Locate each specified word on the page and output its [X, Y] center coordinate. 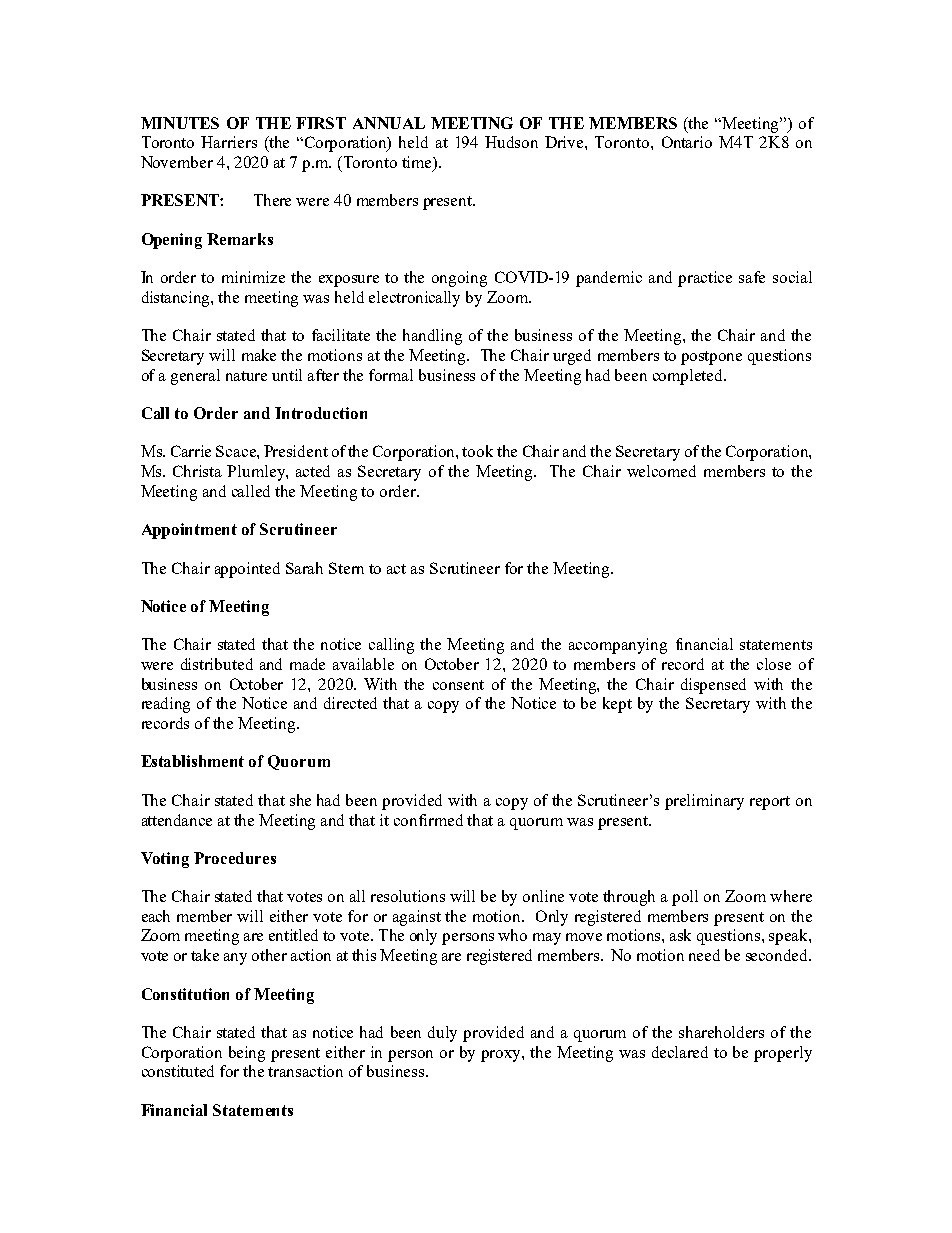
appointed [247, 570]
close [774, 664]
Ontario [687, 142]
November [177, 162]
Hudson [511, 142]
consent [458, 685]
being [247, 1054]
